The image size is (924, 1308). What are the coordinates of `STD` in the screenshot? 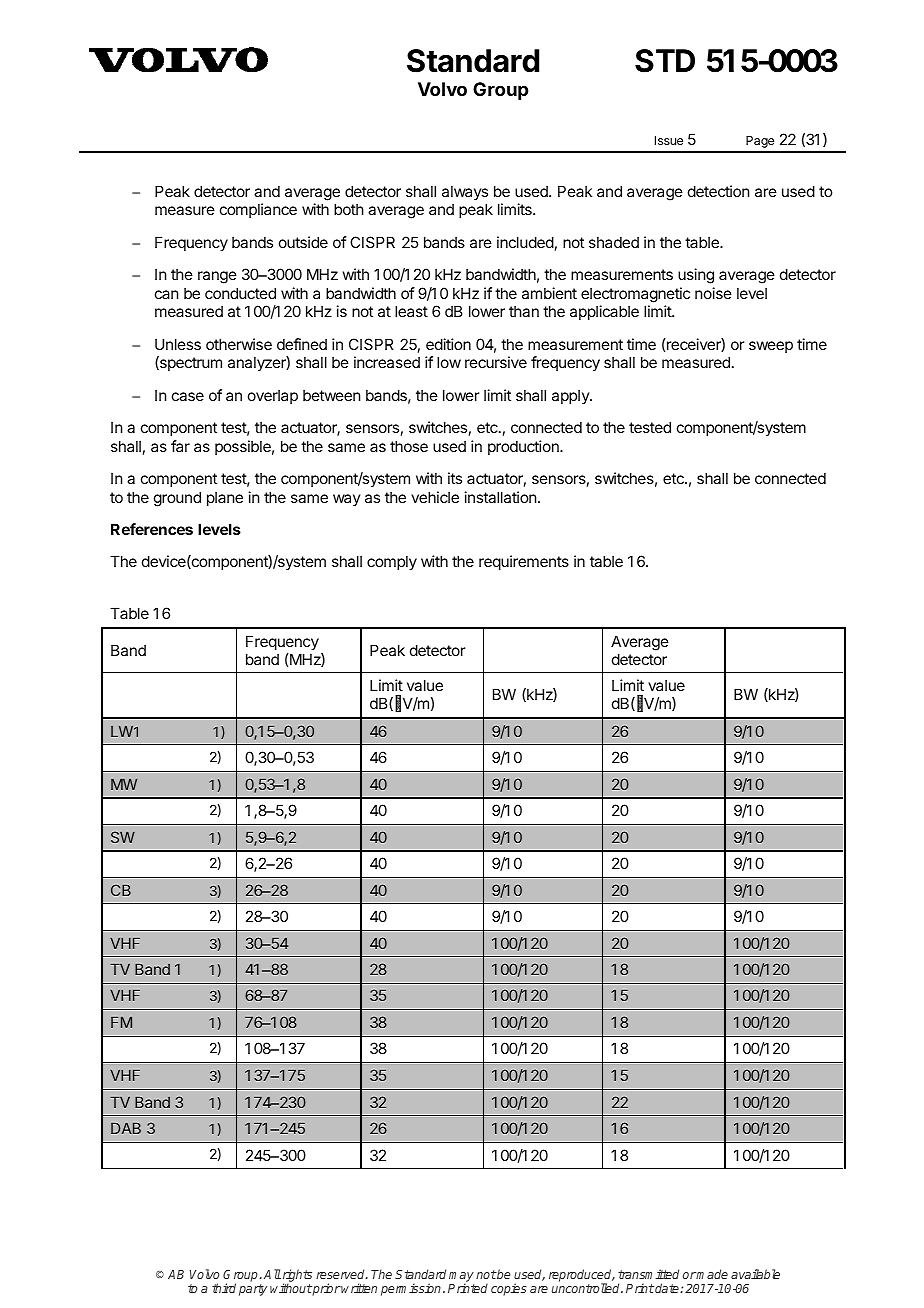 It's located at (665, 61).
